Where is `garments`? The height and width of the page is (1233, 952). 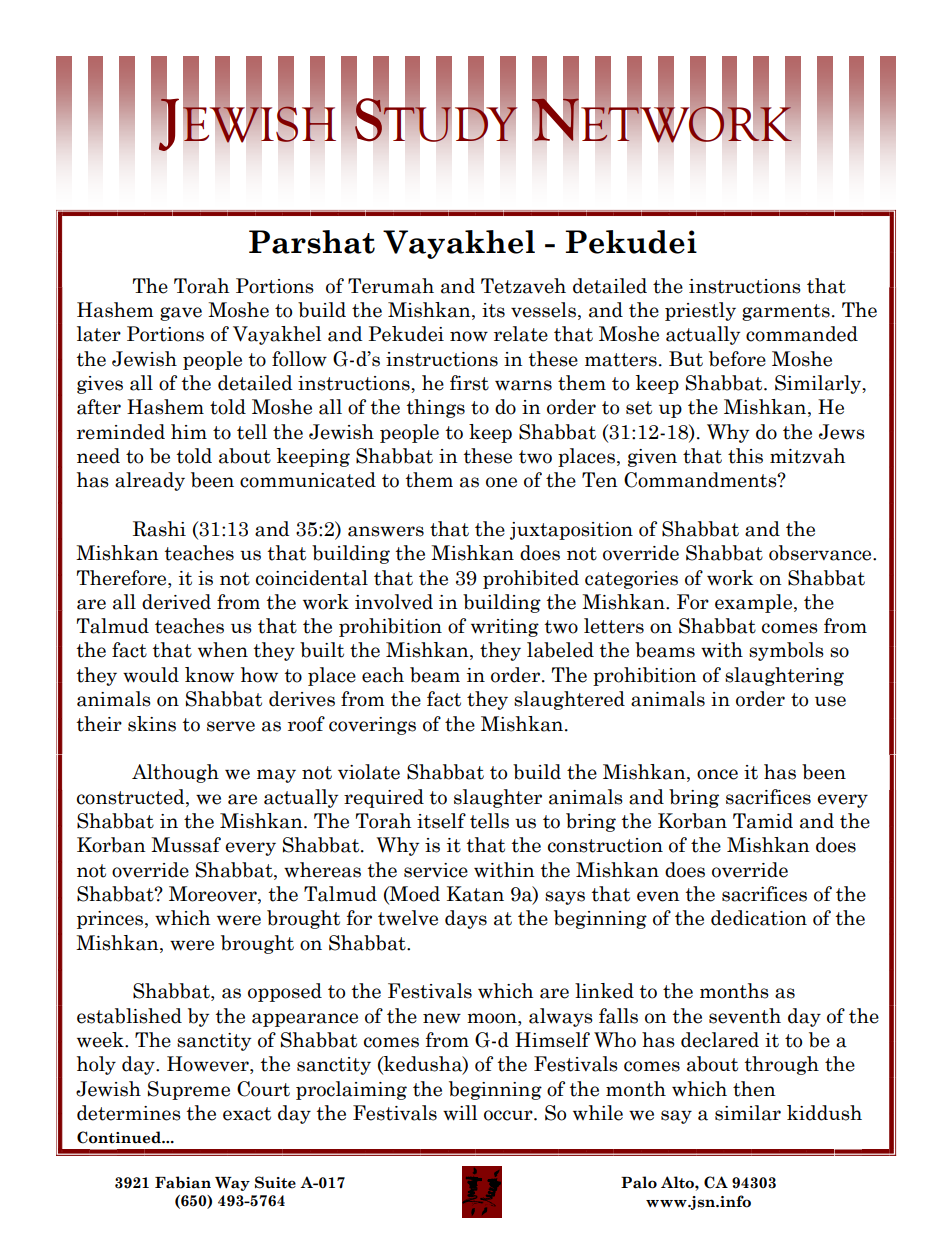 garments is located at coordinates (786, 312).
